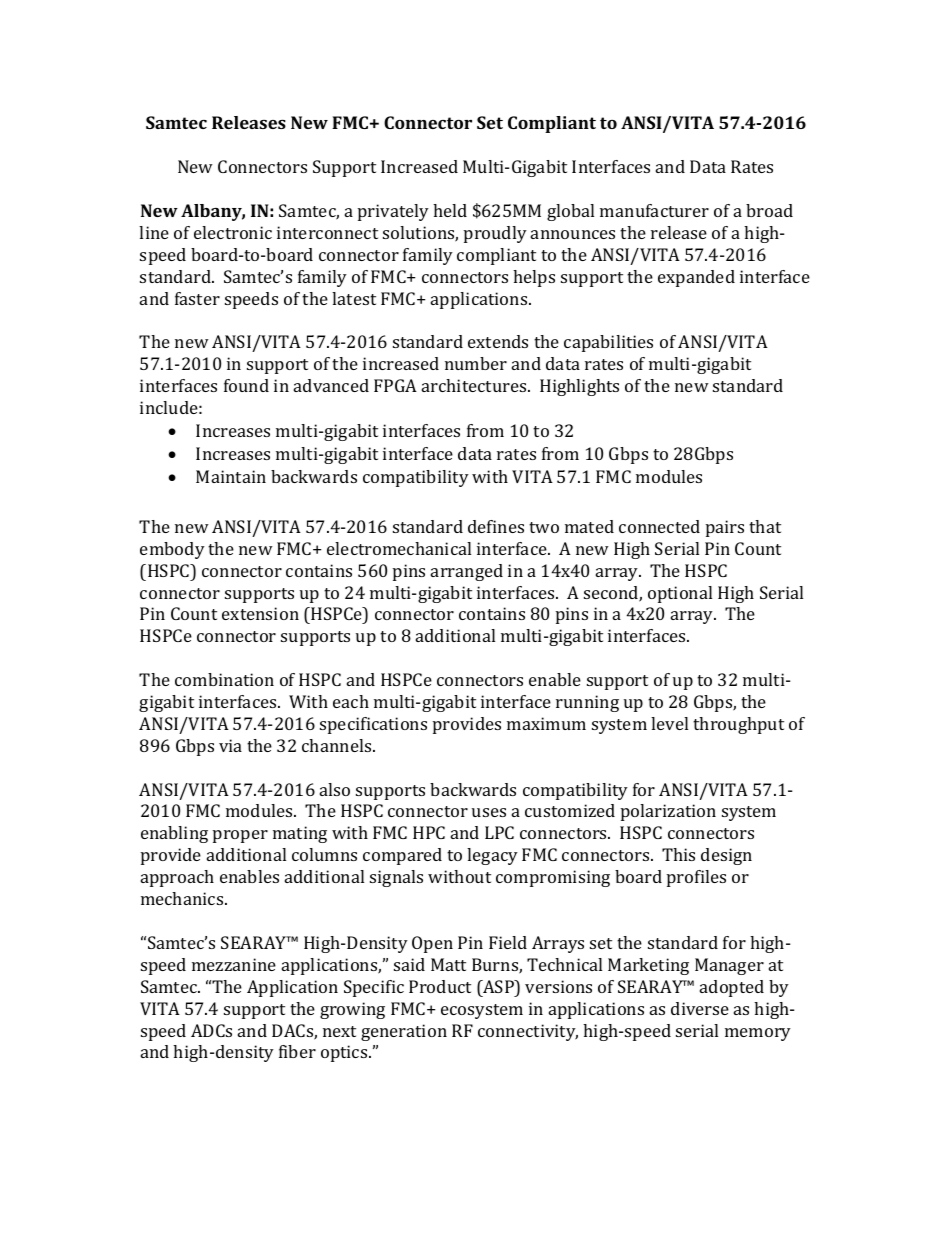  What do you see at coordinates (495, 234) in the document?
I see `proudly` at bounding box center [495, 234].
